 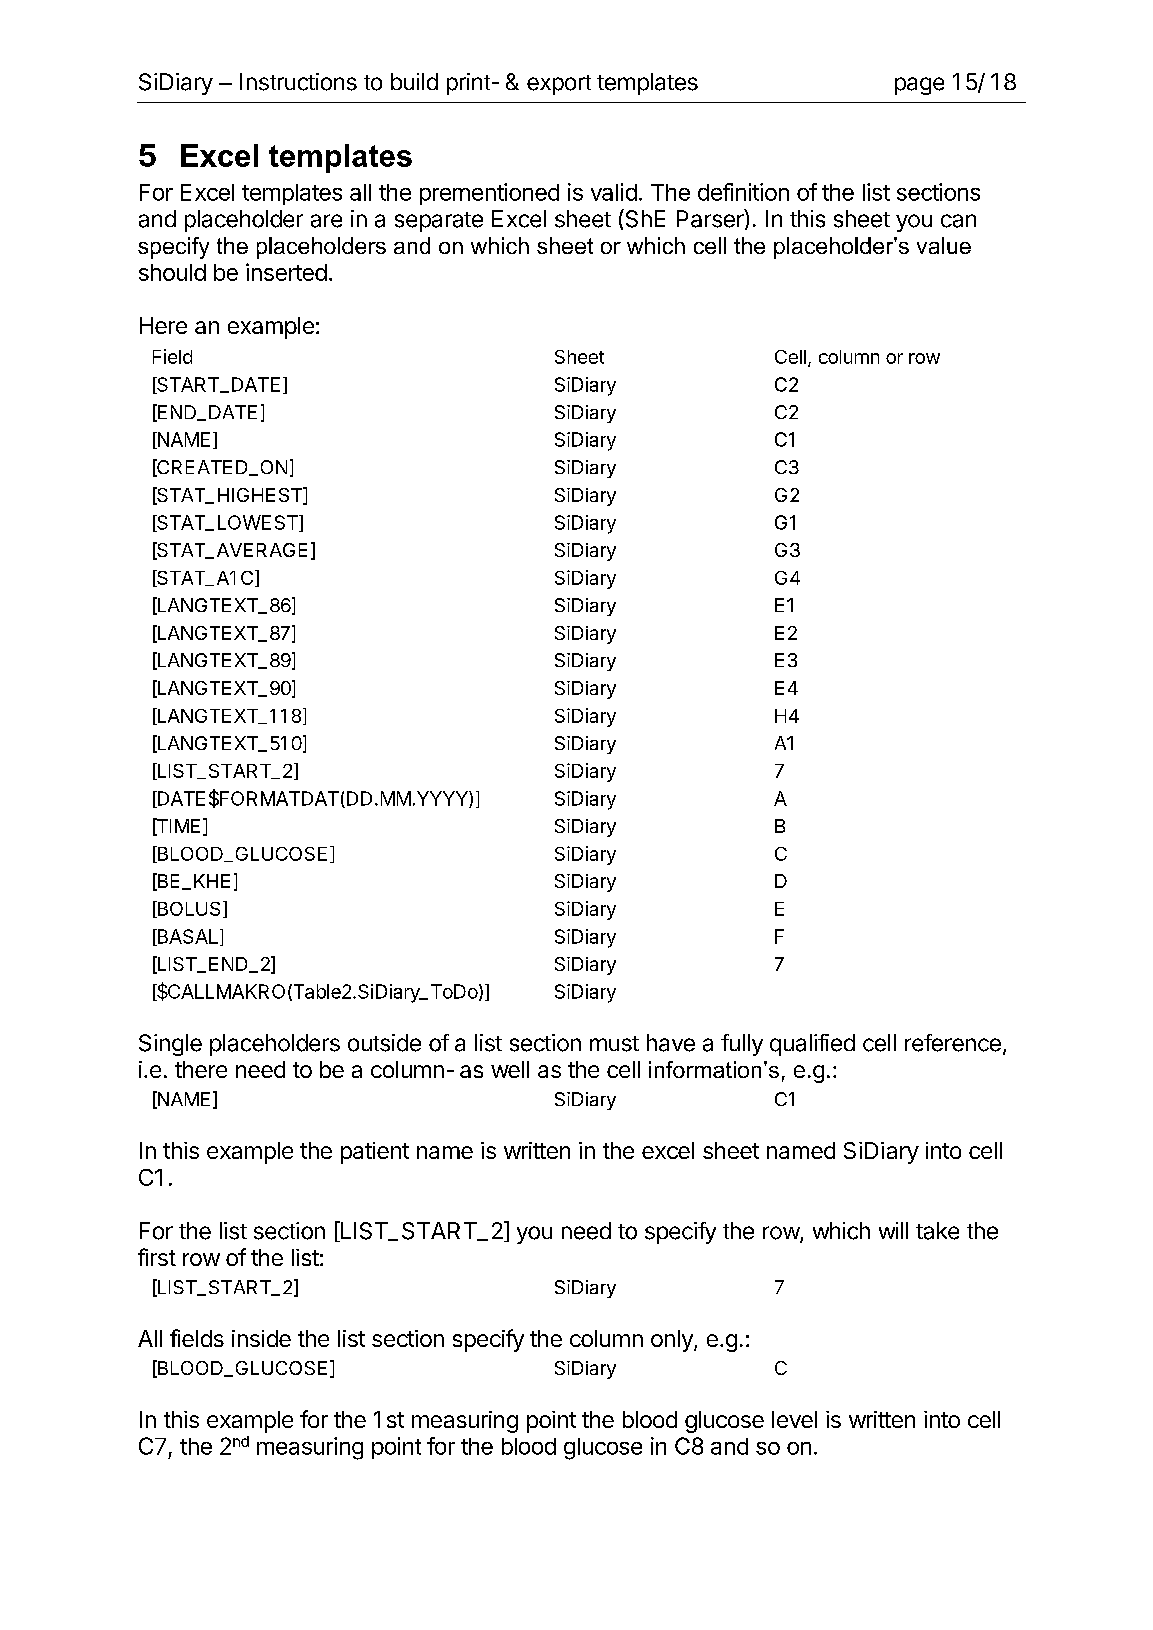 I want to click on Single, so click(x=170, y=1045).
